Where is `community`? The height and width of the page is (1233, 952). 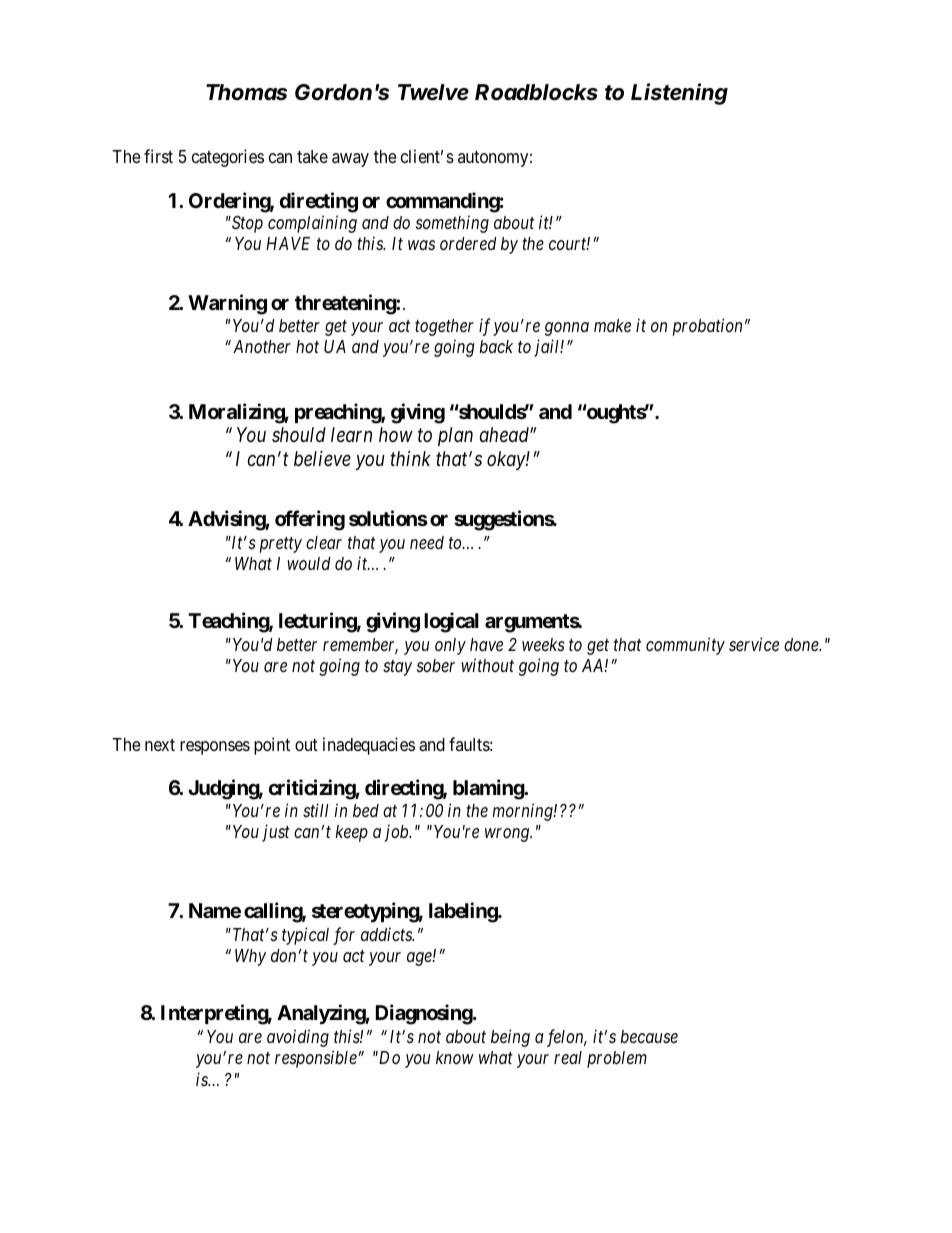 community is located at coordinates (685, 646).
